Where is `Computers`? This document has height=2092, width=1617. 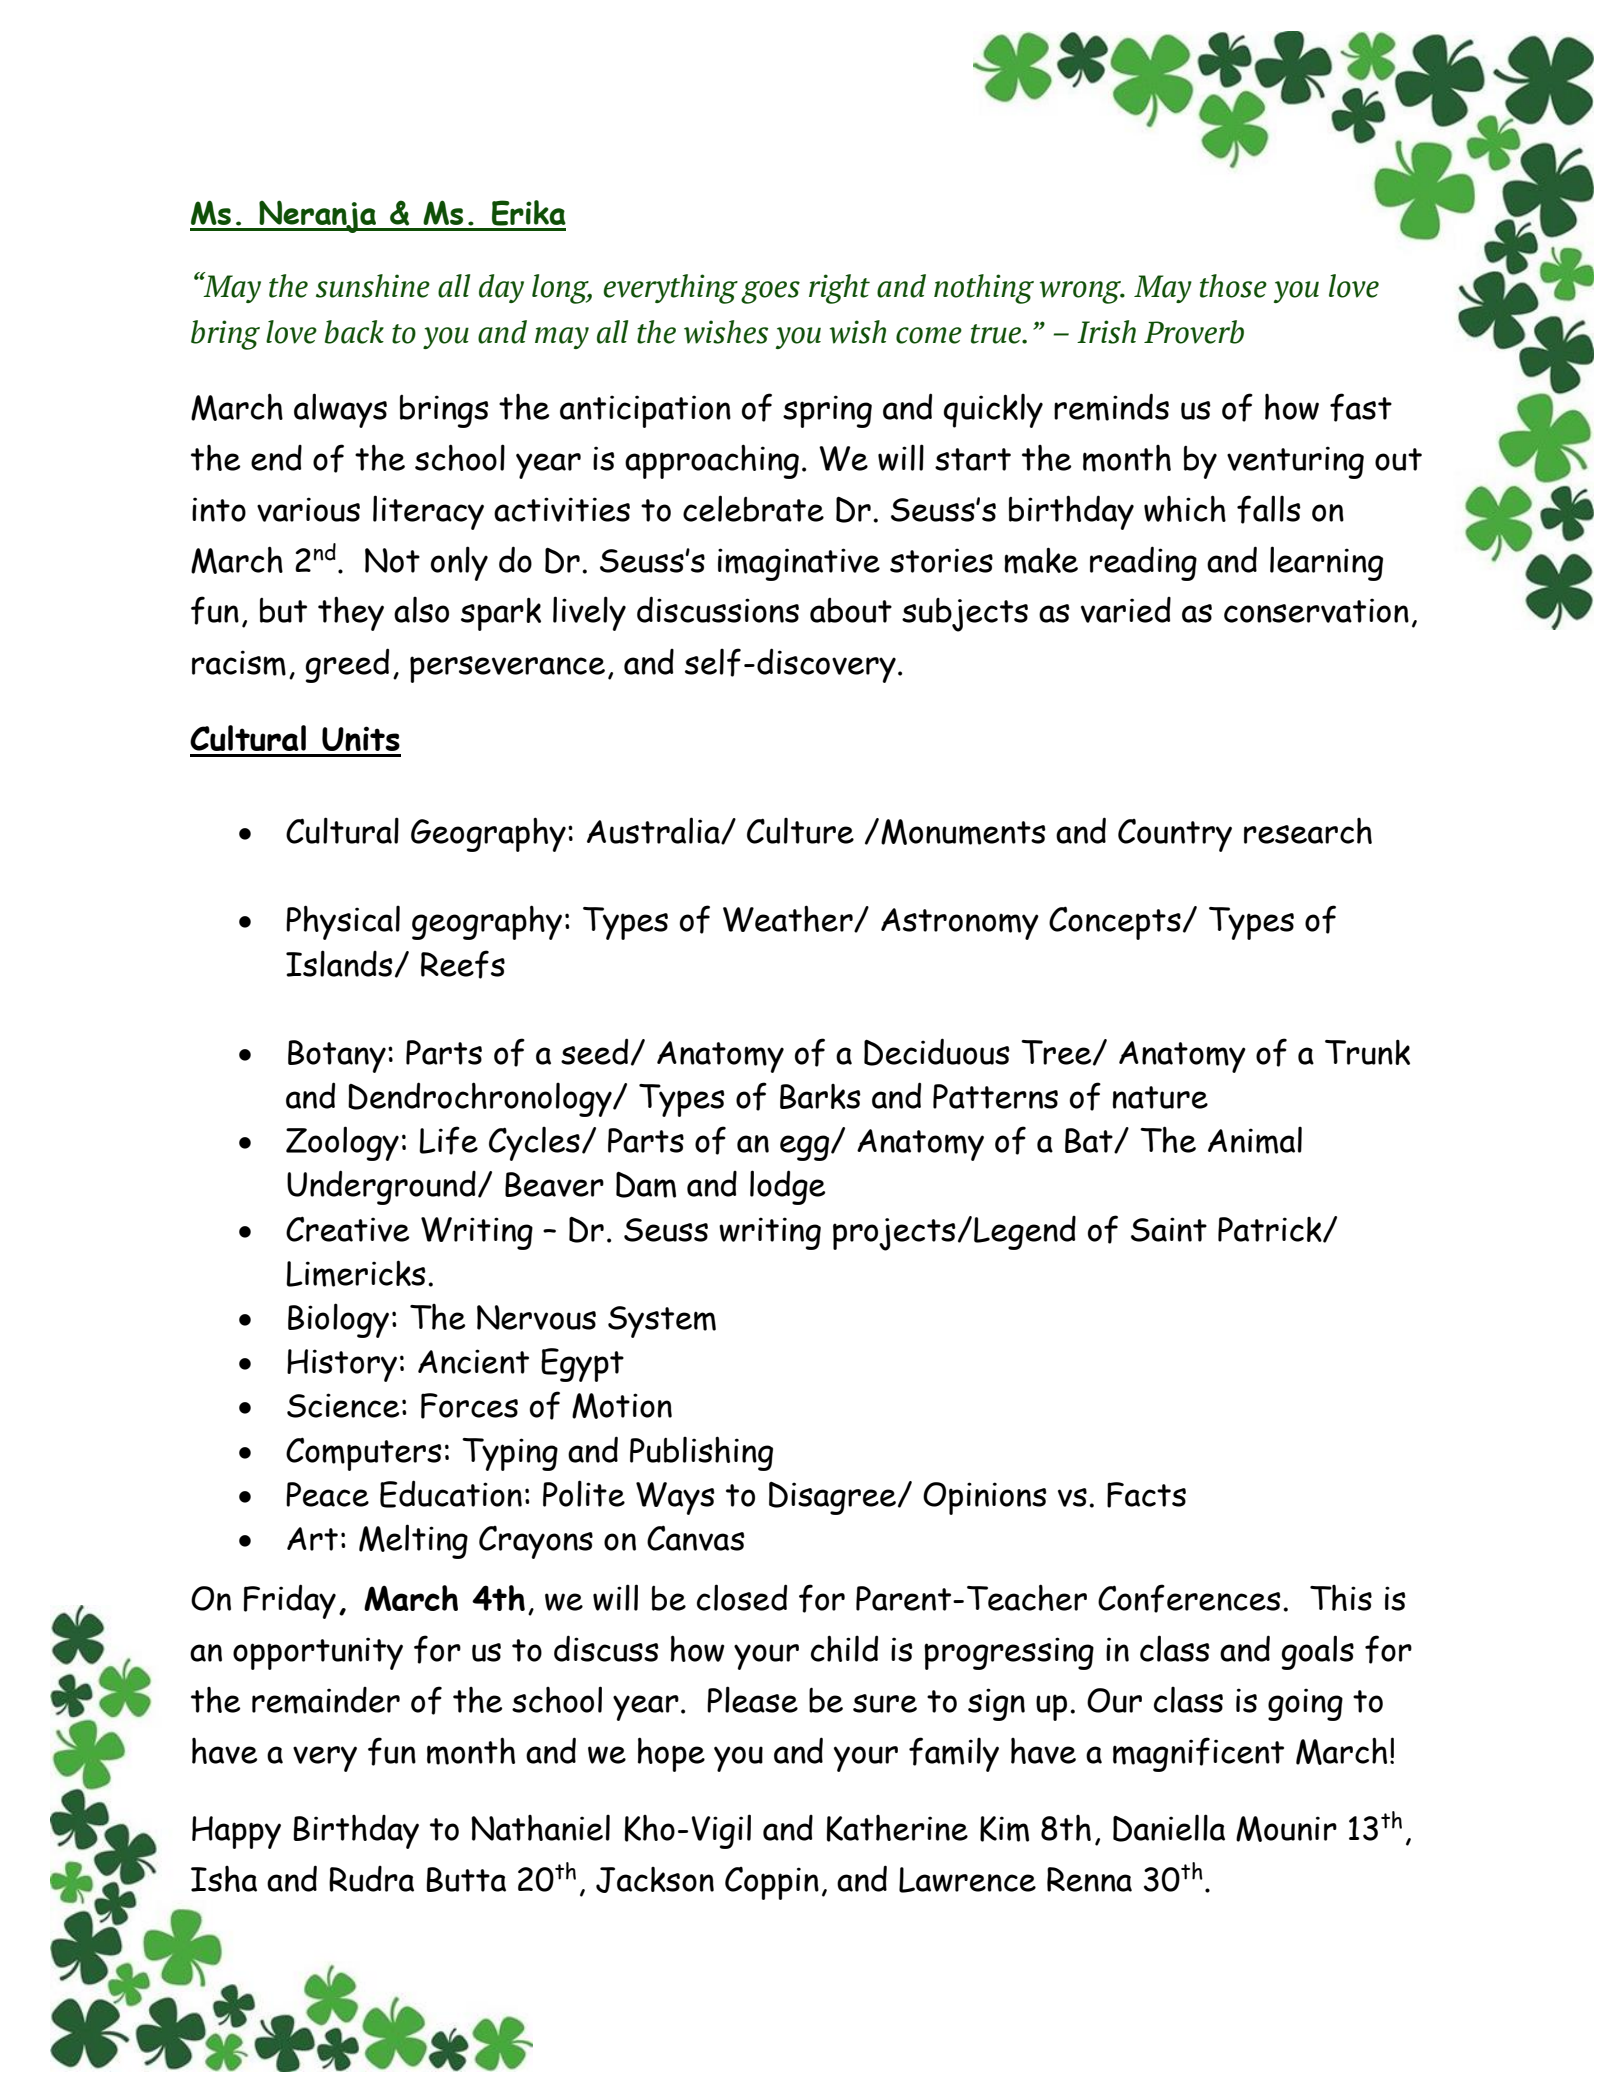
Computers is located at coordinates (364, 1454).
